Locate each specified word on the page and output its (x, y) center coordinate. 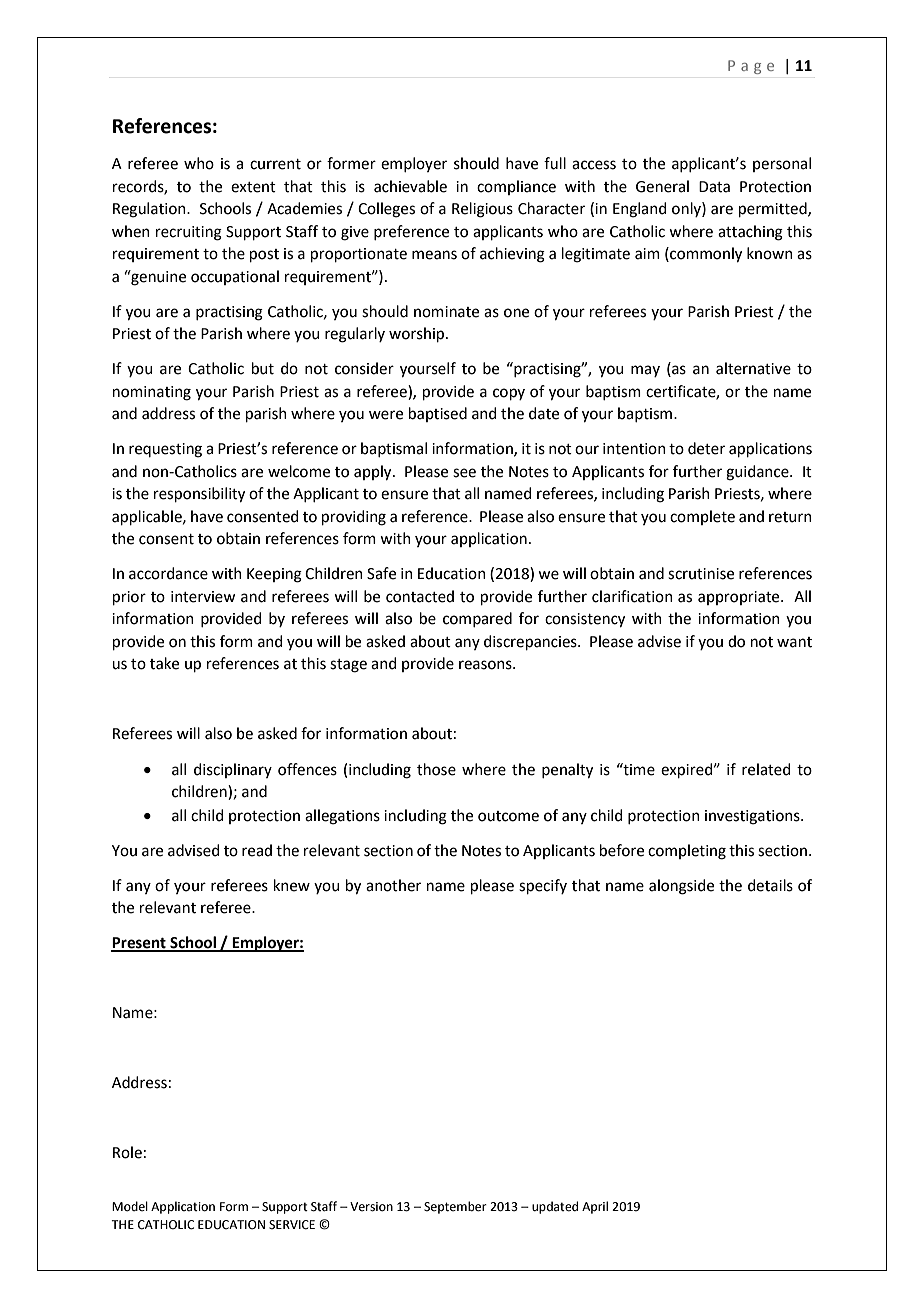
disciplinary (233, 770)
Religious (482, 210)
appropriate (740, 598)
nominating (152, 393)
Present (139, 944)
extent (253, 187)
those (436, 769)
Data (714, 187)
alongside (681, 887)
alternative (753, 368)
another (393, 885)
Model (130, 1206)
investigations (753, 817)
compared (477, 619)
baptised (438, 414)
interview (203, 597)
